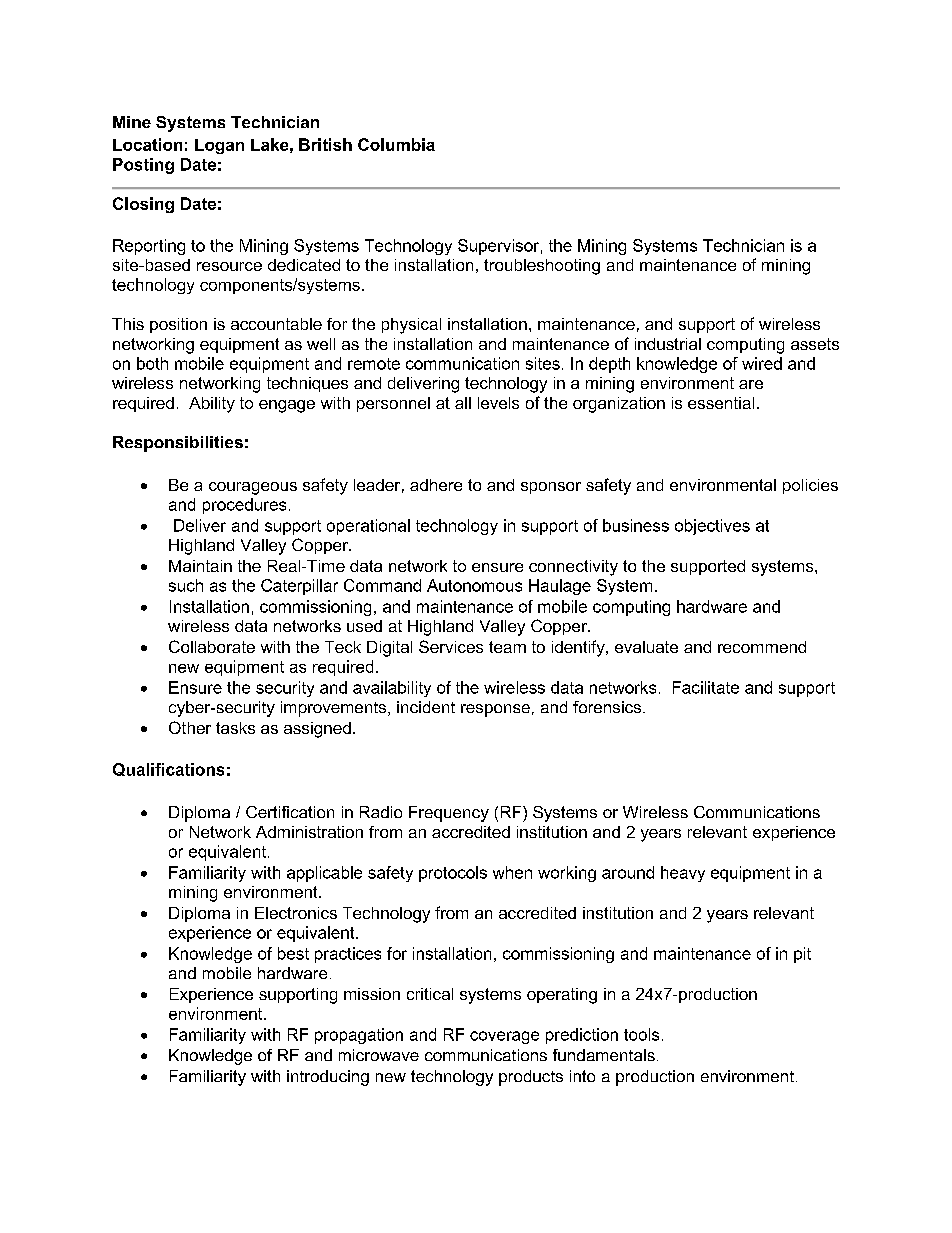 The image size is (952, 1233). Describe the element at coordinates (396, 144) in the image. I see `Columbia` at that location.
